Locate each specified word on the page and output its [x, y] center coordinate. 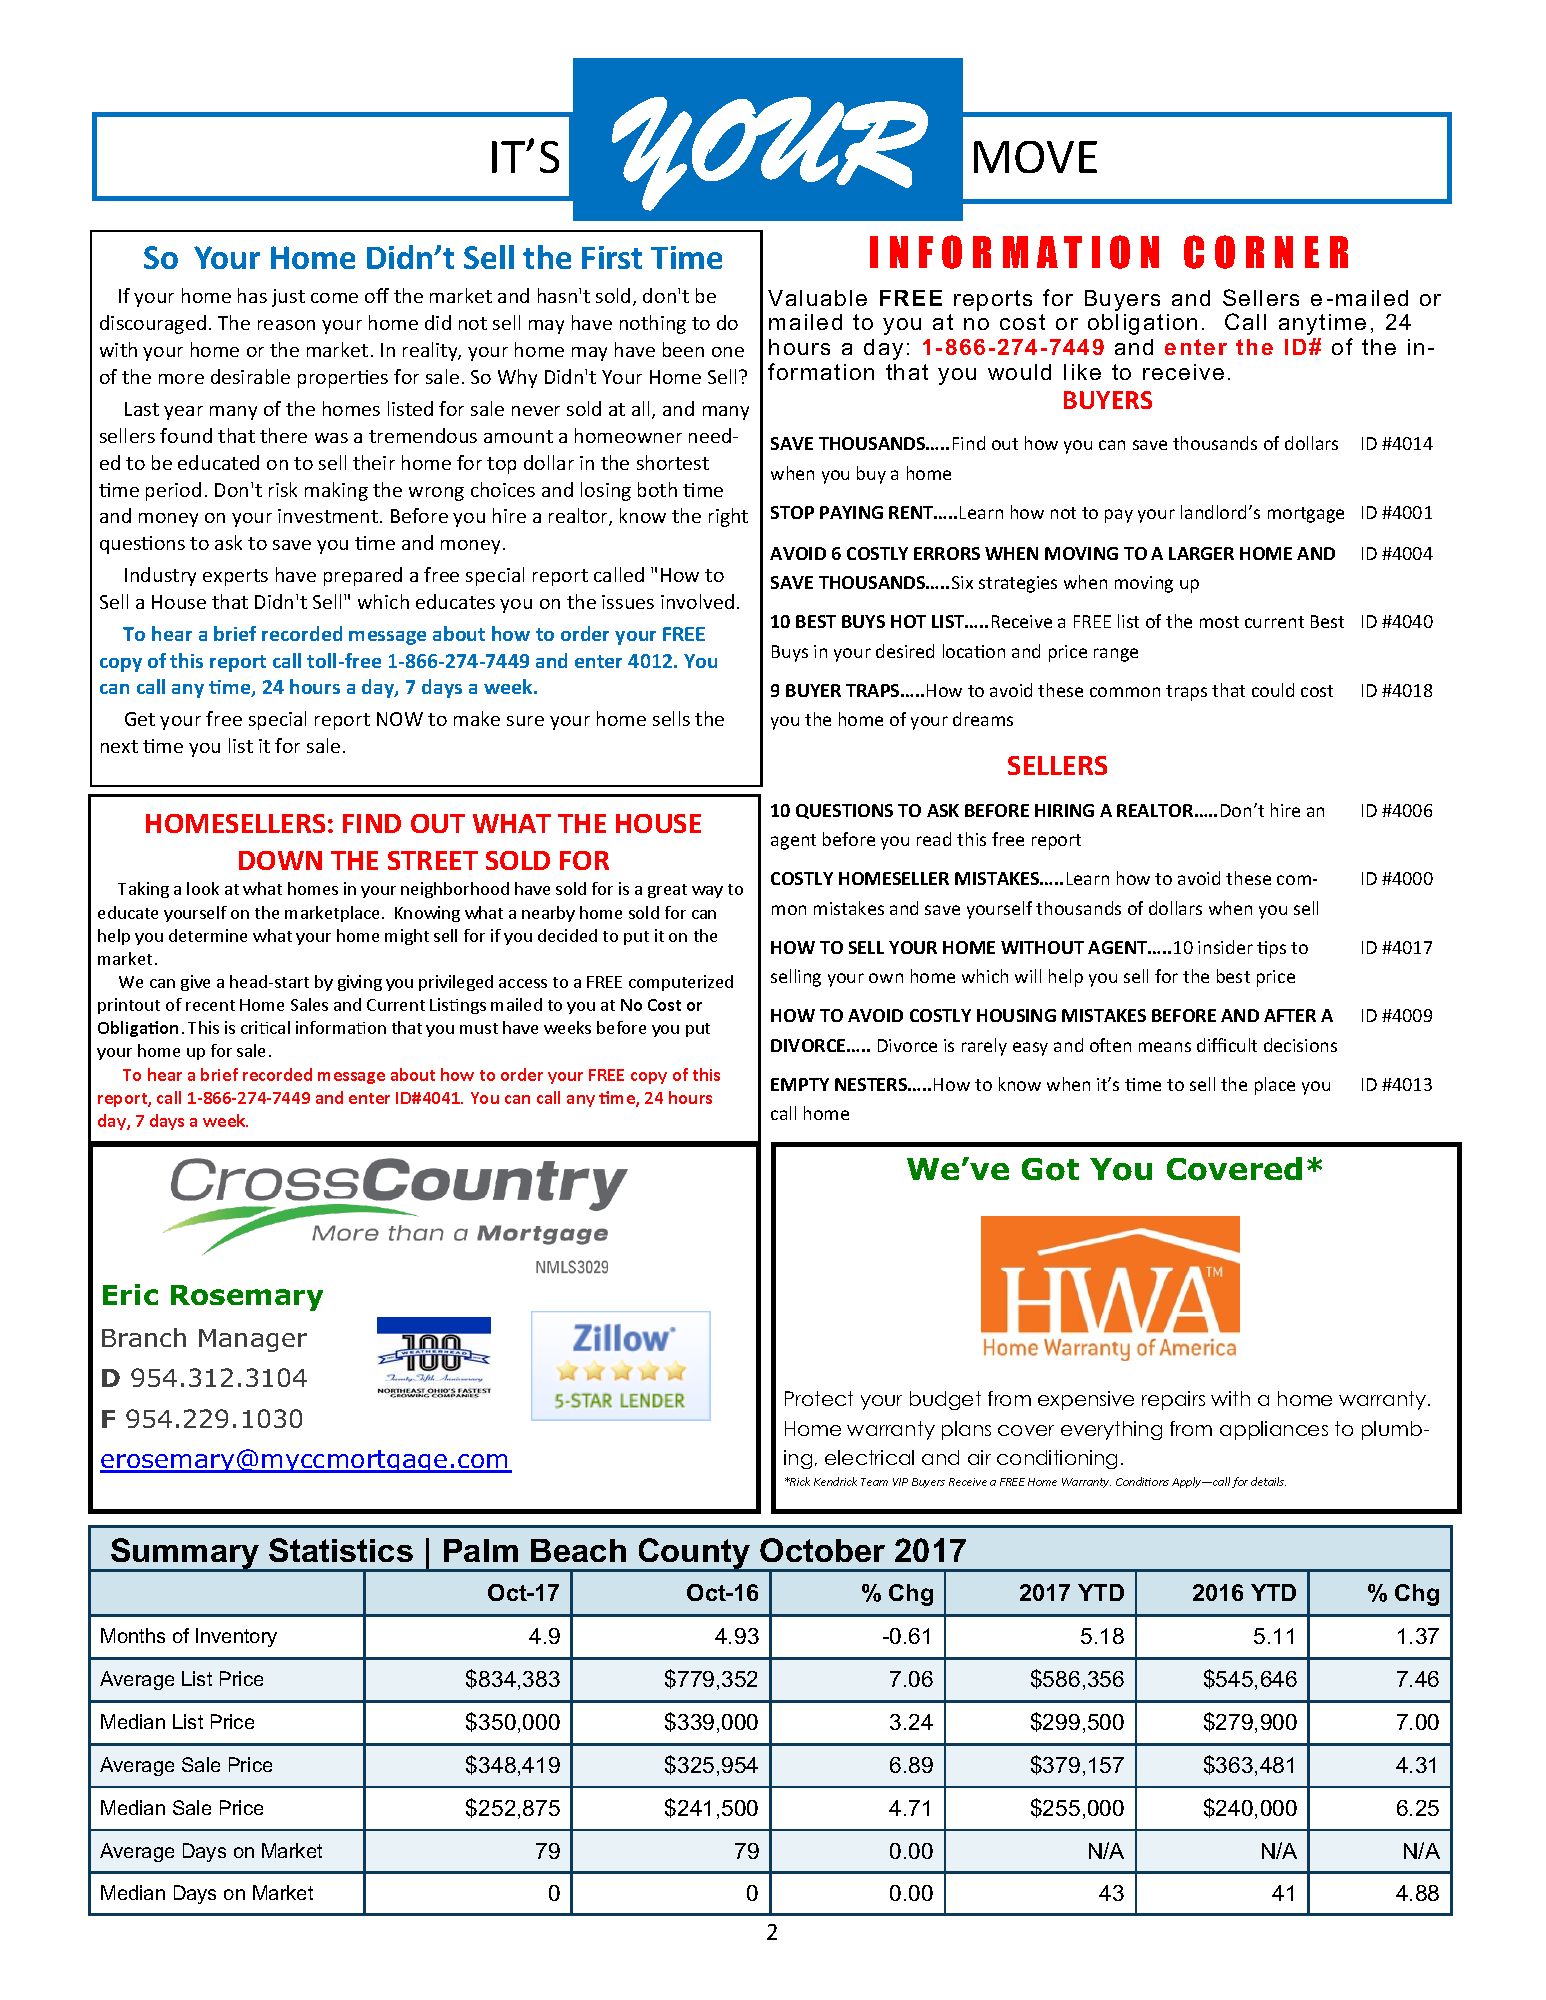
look [203, 888]
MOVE [1035, 157]
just [288, 298]
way [707, 892]
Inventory [236, 1637]
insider [1225, 947]
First [612, 257]
